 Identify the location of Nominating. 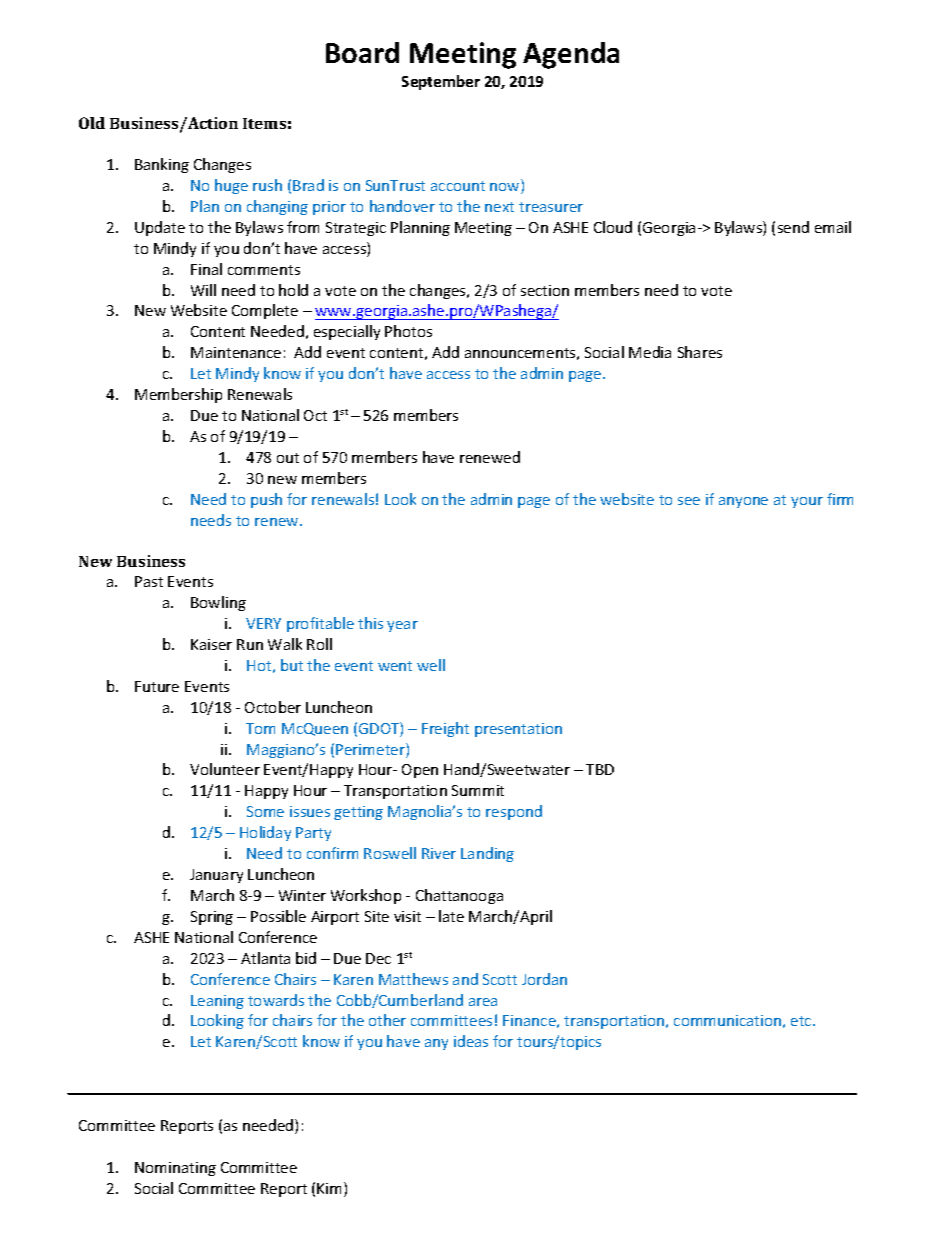
(175, 1169).
